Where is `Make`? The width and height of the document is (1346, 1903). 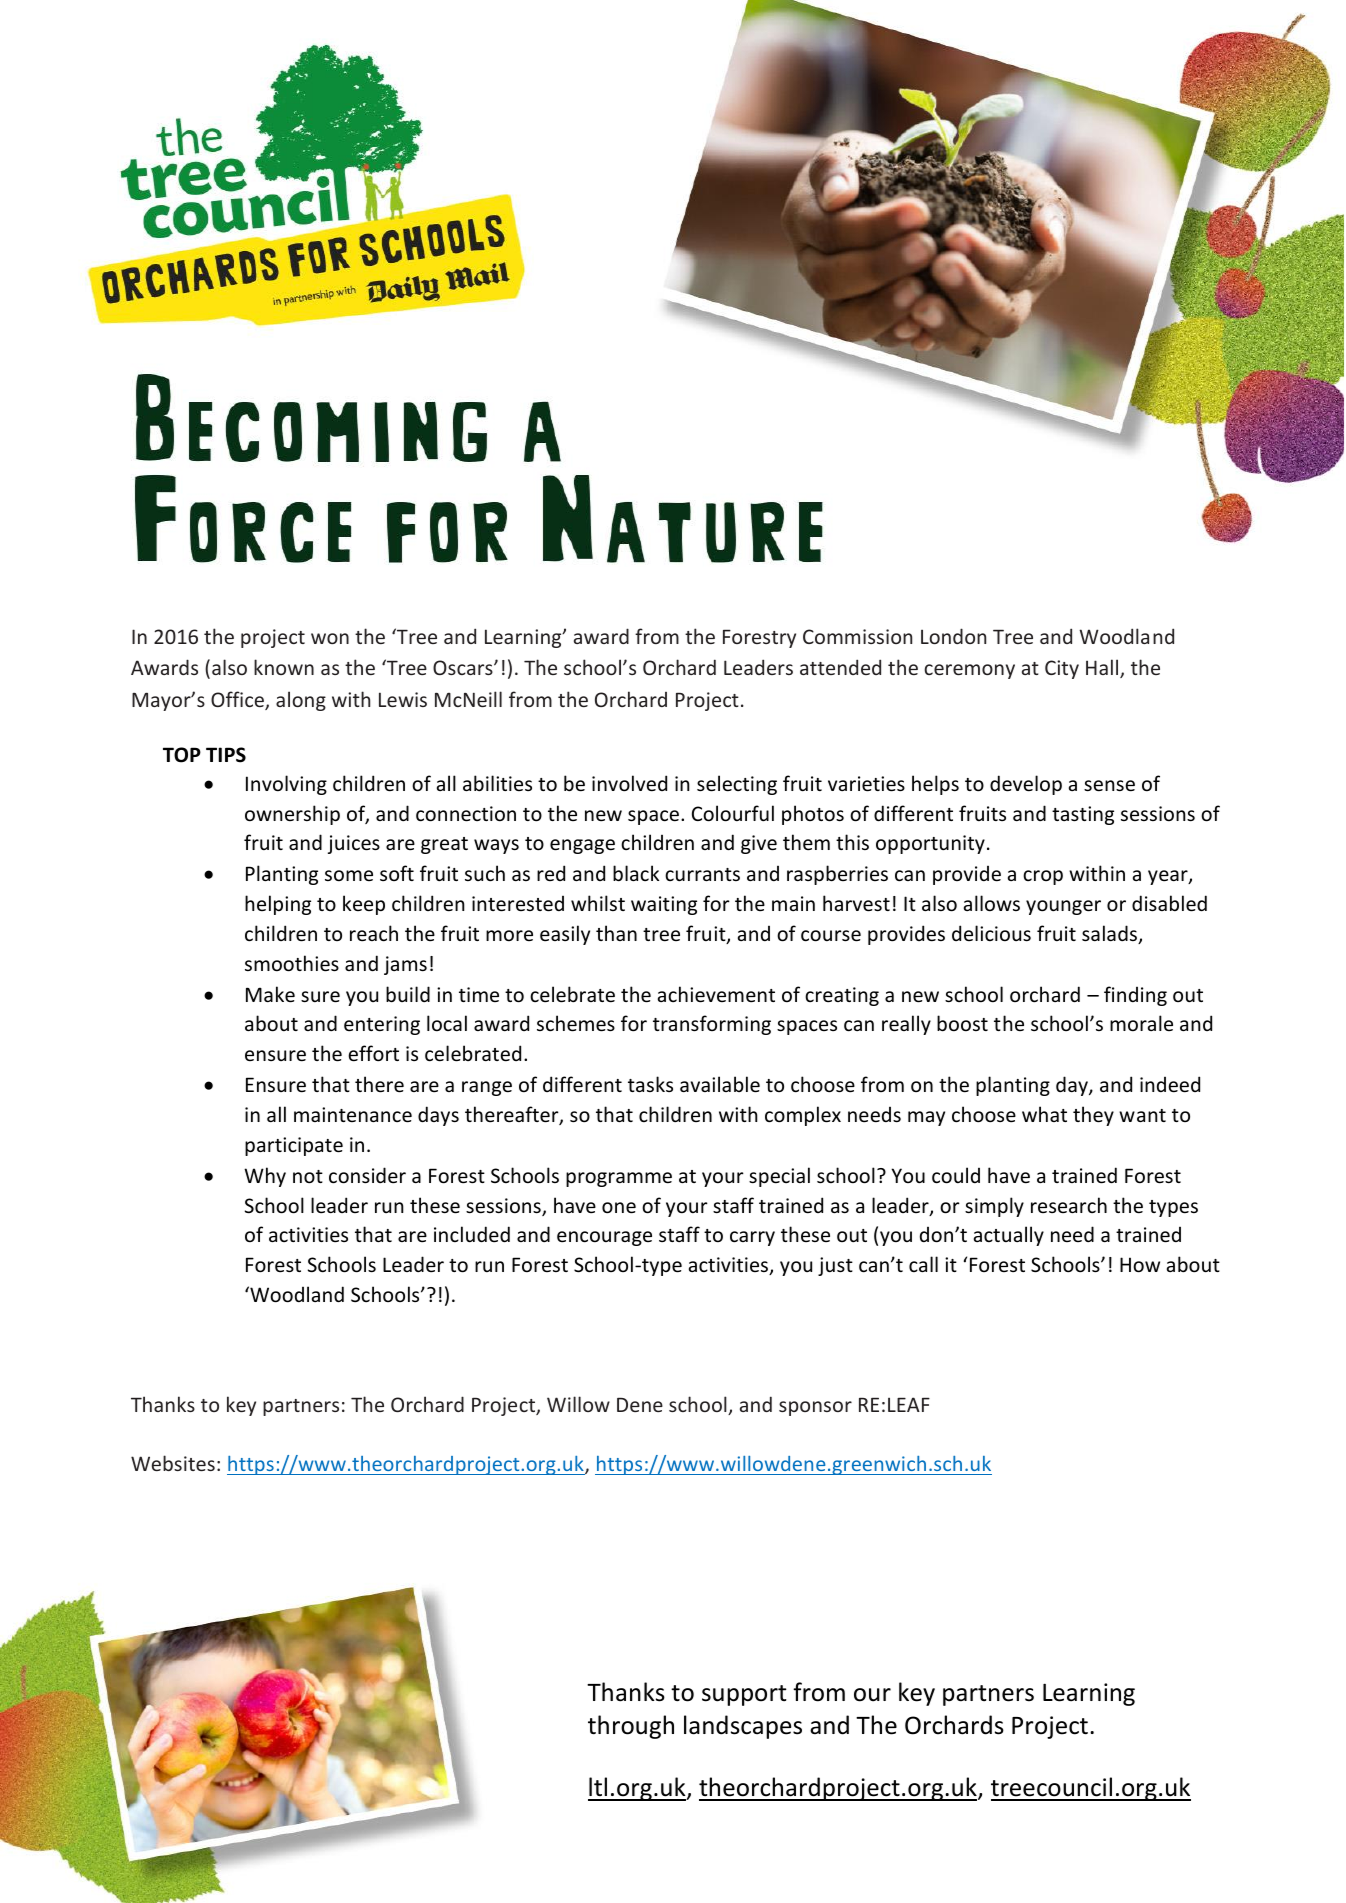 Make is located at coordinates (270, 994).
